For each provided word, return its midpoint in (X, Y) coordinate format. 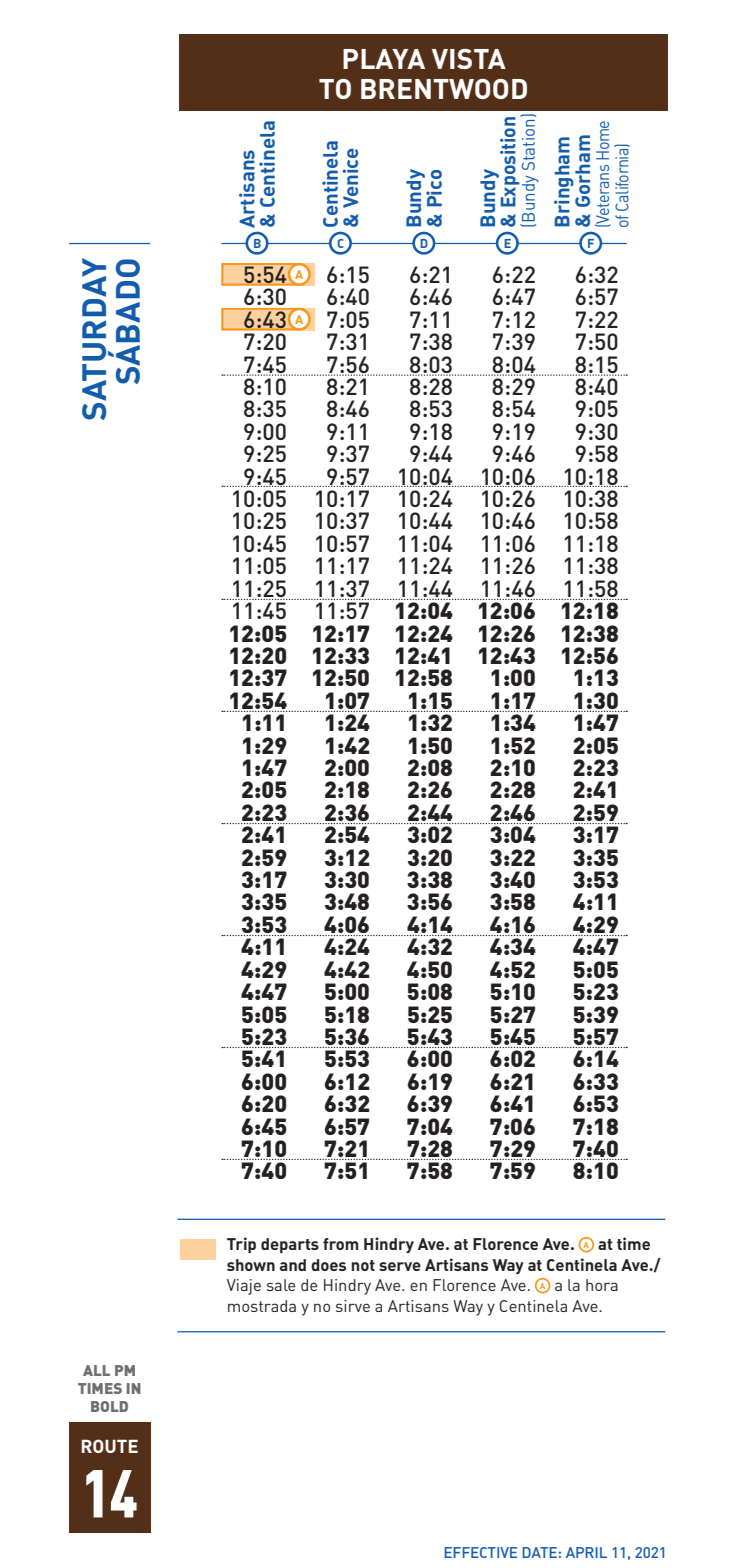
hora (602, 1285)
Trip (241, 1245)
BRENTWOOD (444, 89)
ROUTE (110, 1446)
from (341, 1244)
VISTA (469, 59)
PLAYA (384, 59)
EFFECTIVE (480, 1552)
